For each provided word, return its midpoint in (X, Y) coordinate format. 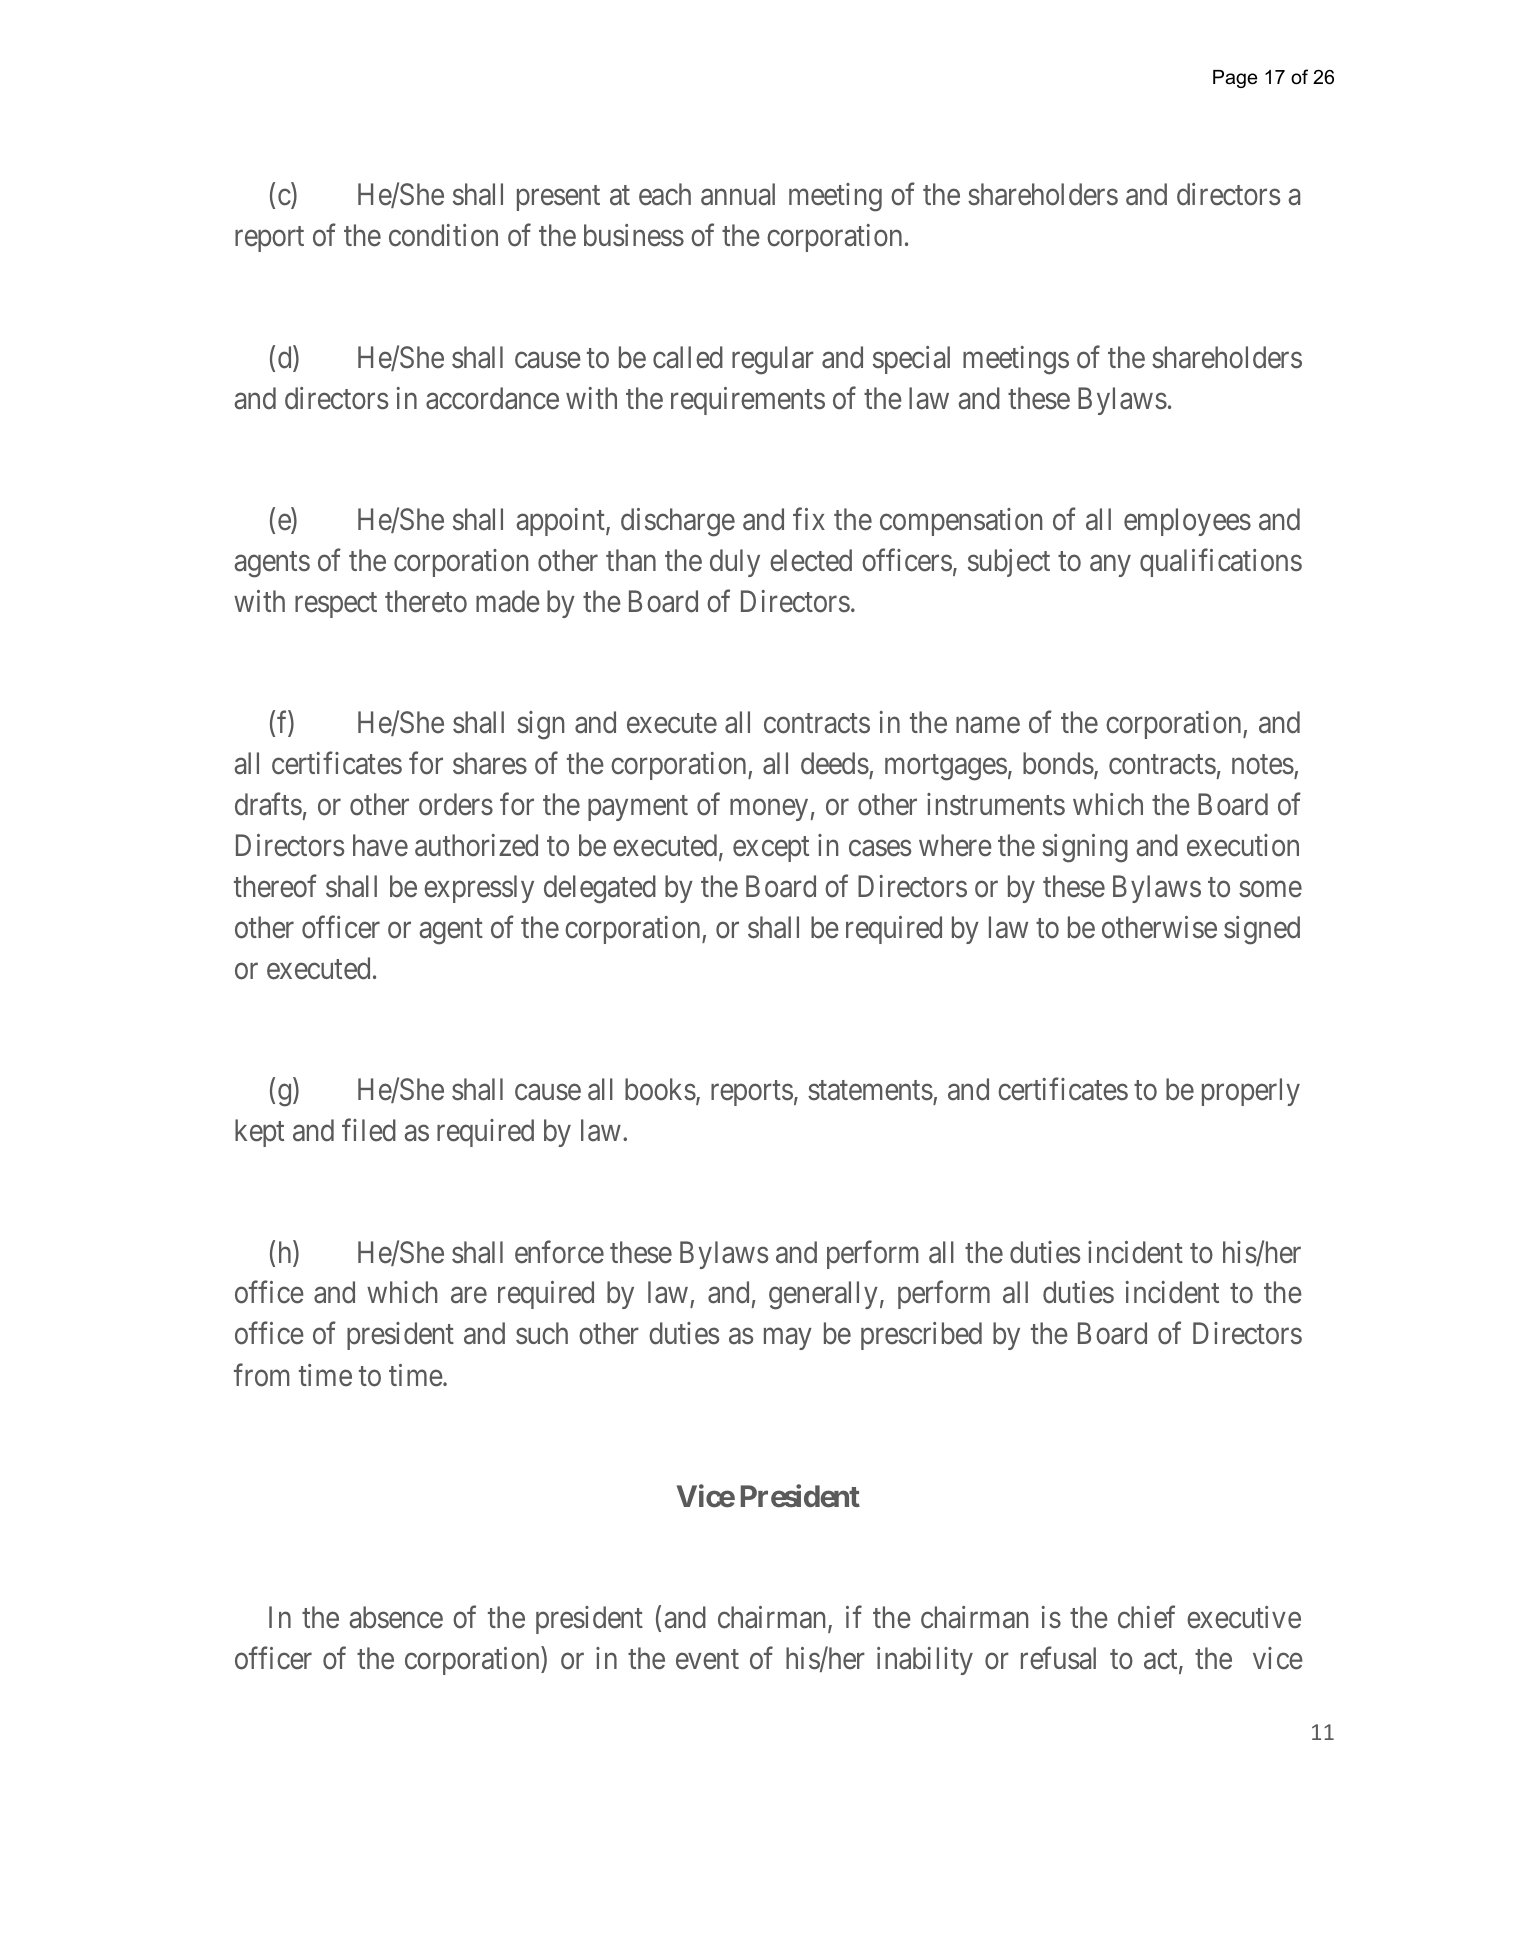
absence (396, 1617)
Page (1235, 79)
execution (1243, 845)
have (380, 845)
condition (443, 235)
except (771, 849)
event (707, 1660)
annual (738, 194)
